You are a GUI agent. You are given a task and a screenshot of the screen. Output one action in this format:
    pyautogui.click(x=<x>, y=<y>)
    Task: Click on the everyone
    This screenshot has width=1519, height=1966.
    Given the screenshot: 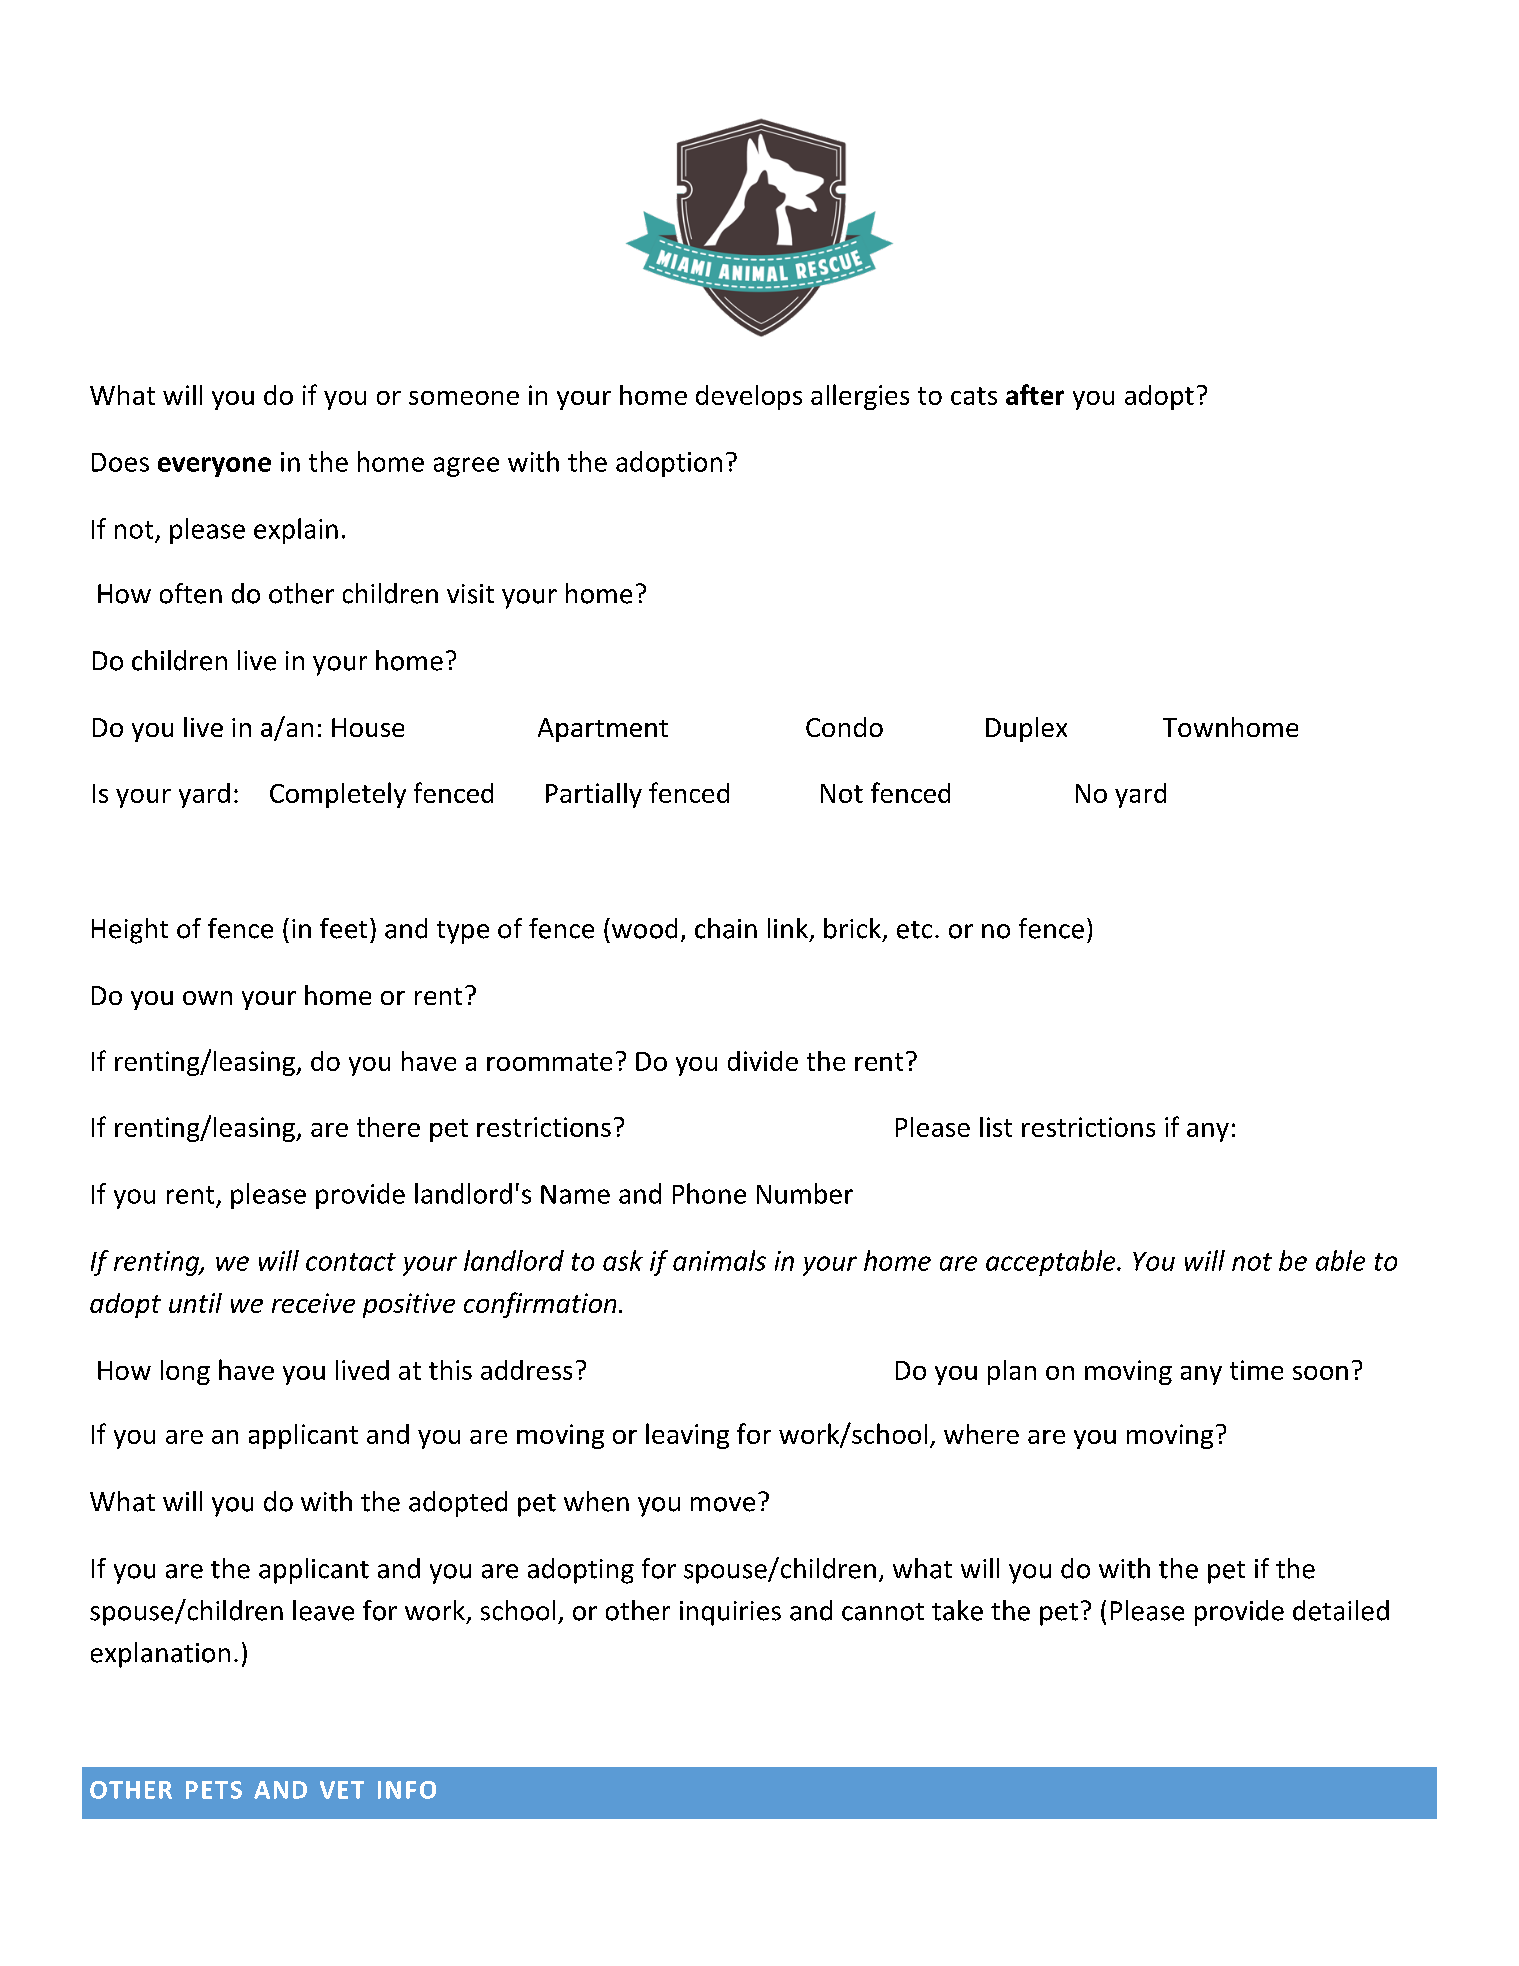 What is the action you would take?
    pyautogui.click(x=214, y=467)
